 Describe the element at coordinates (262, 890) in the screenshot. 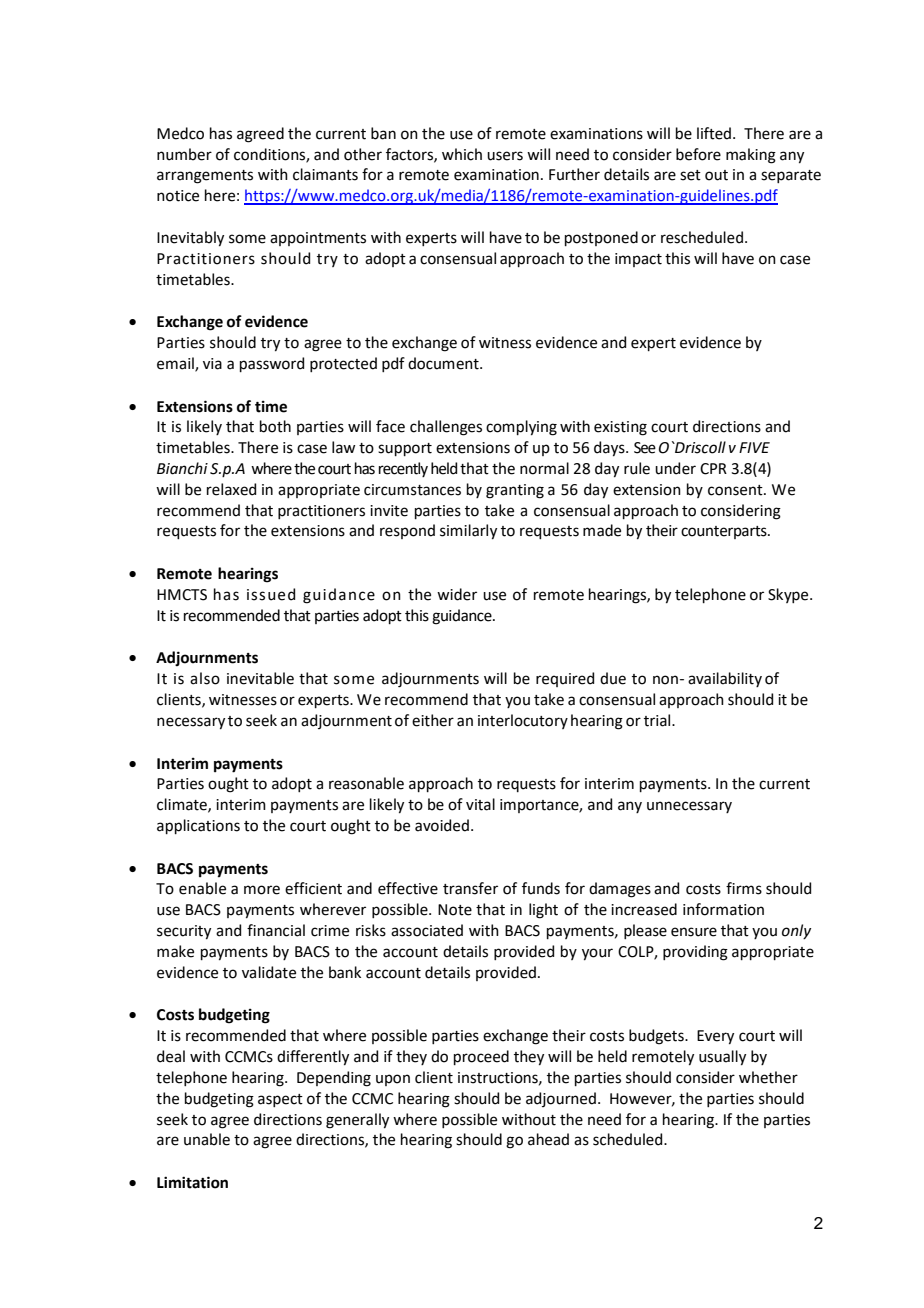

I see `more` at that location.
